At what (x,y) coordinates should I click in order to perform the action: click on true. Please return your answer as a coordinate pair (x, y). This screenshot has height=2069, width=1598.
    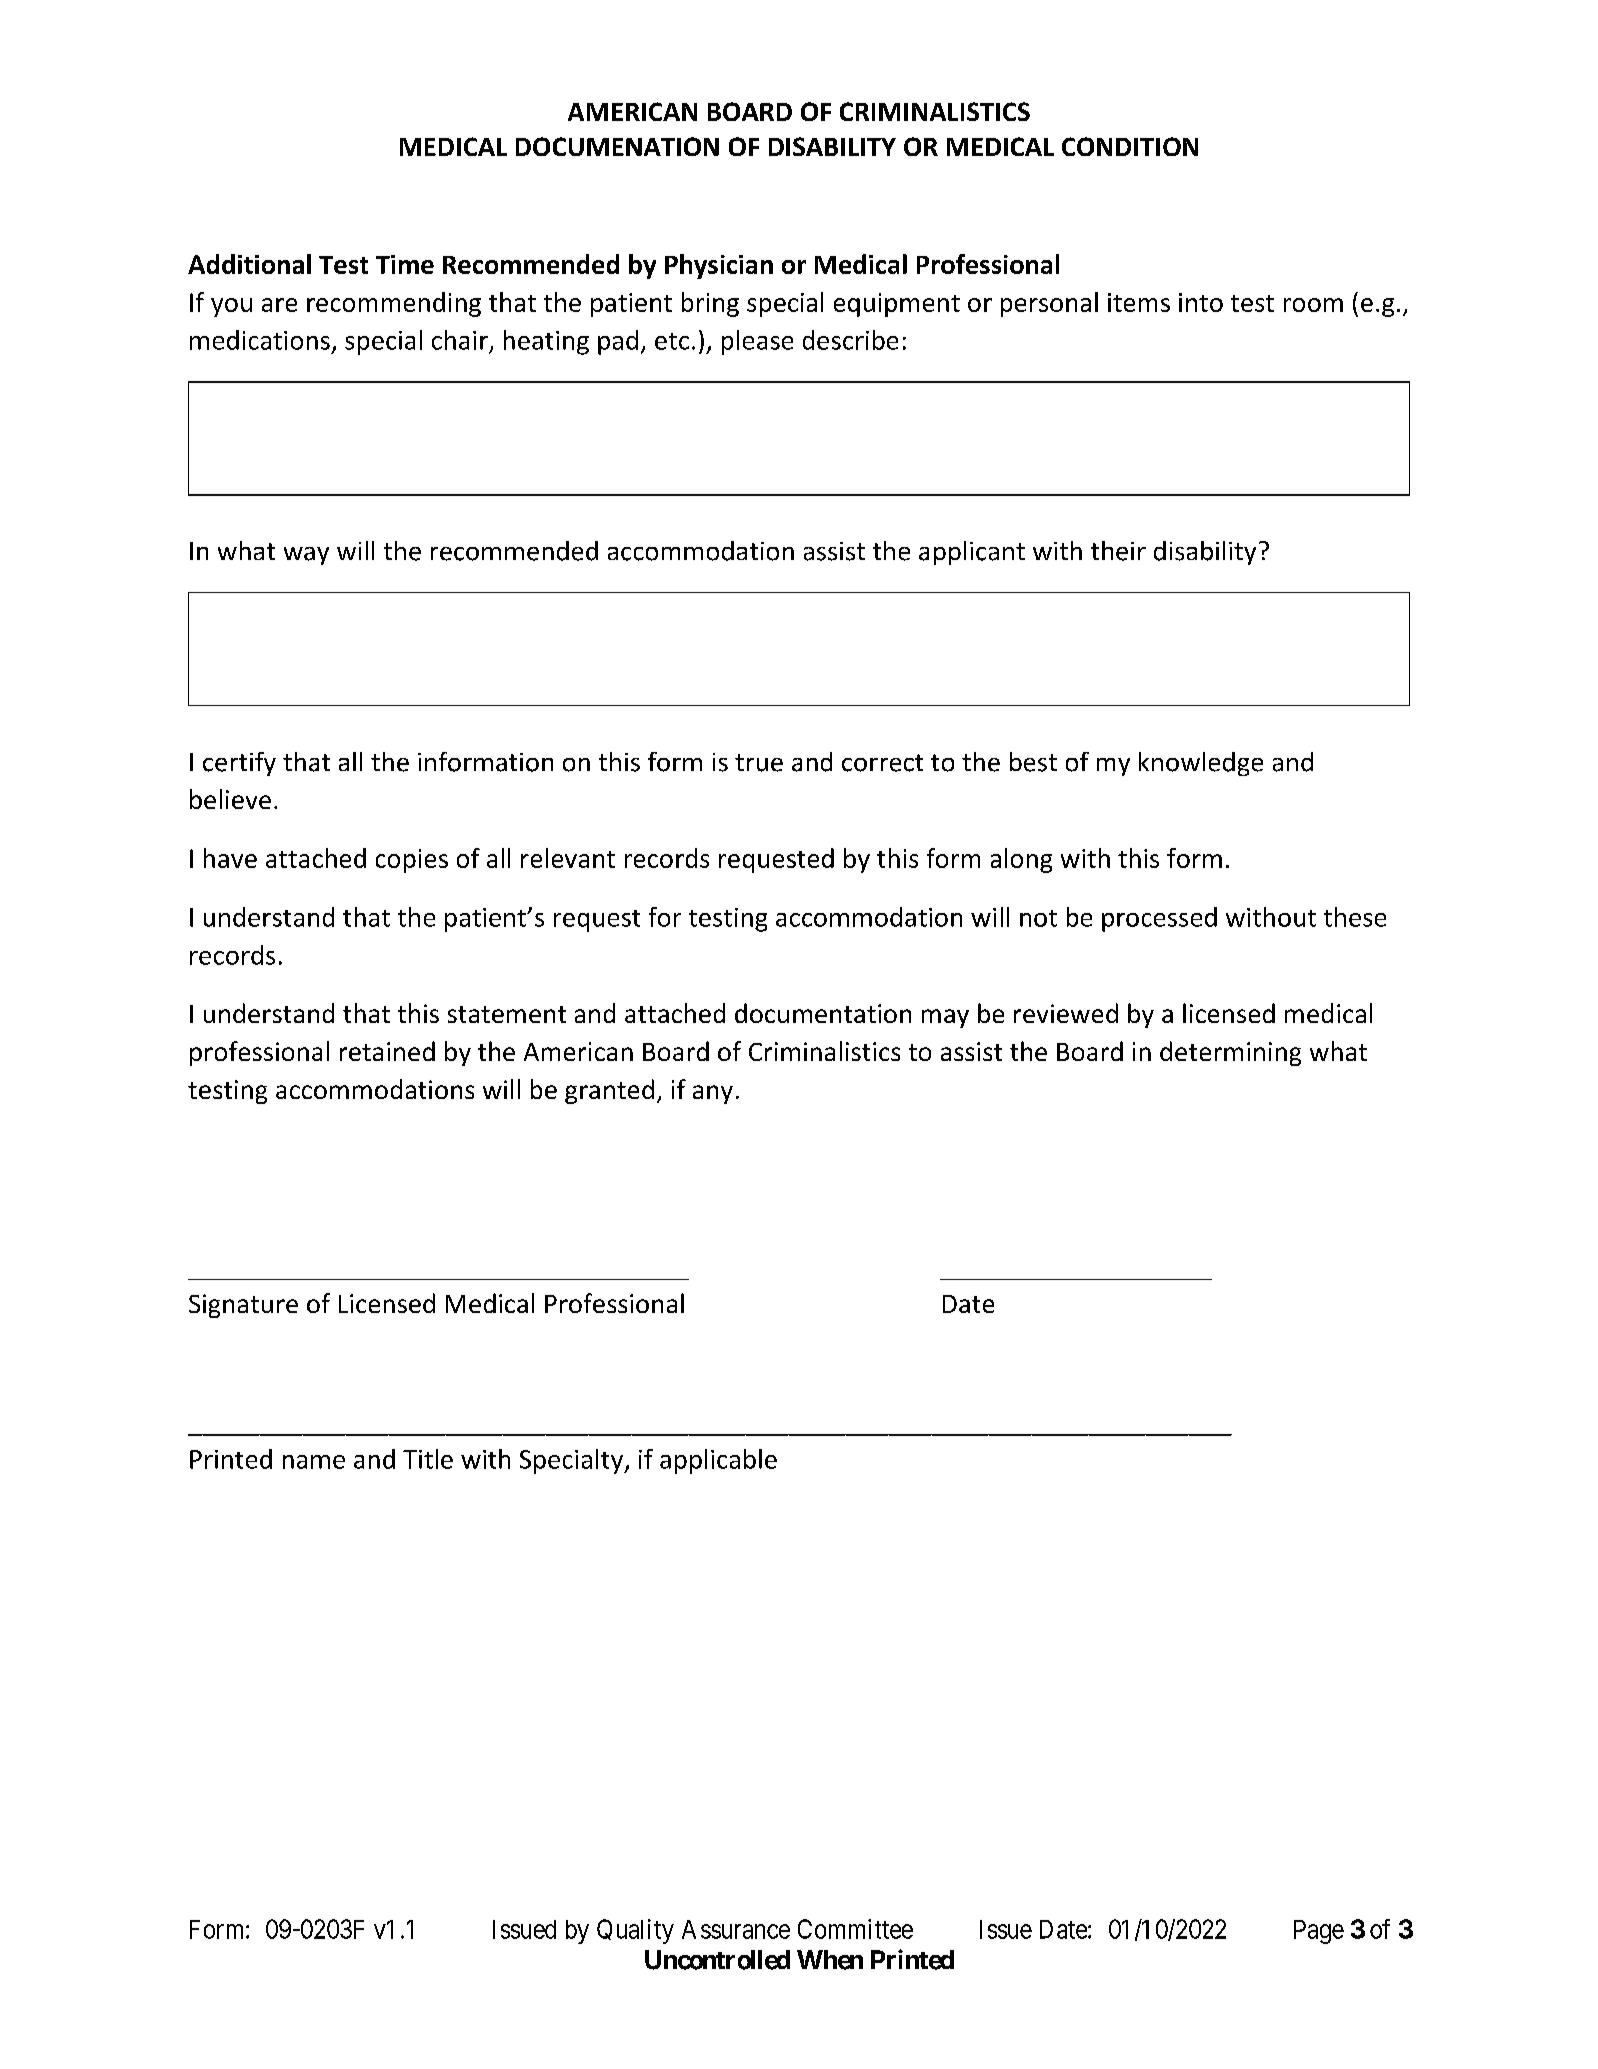
    Looking at the image, I should click on (759, 763).
